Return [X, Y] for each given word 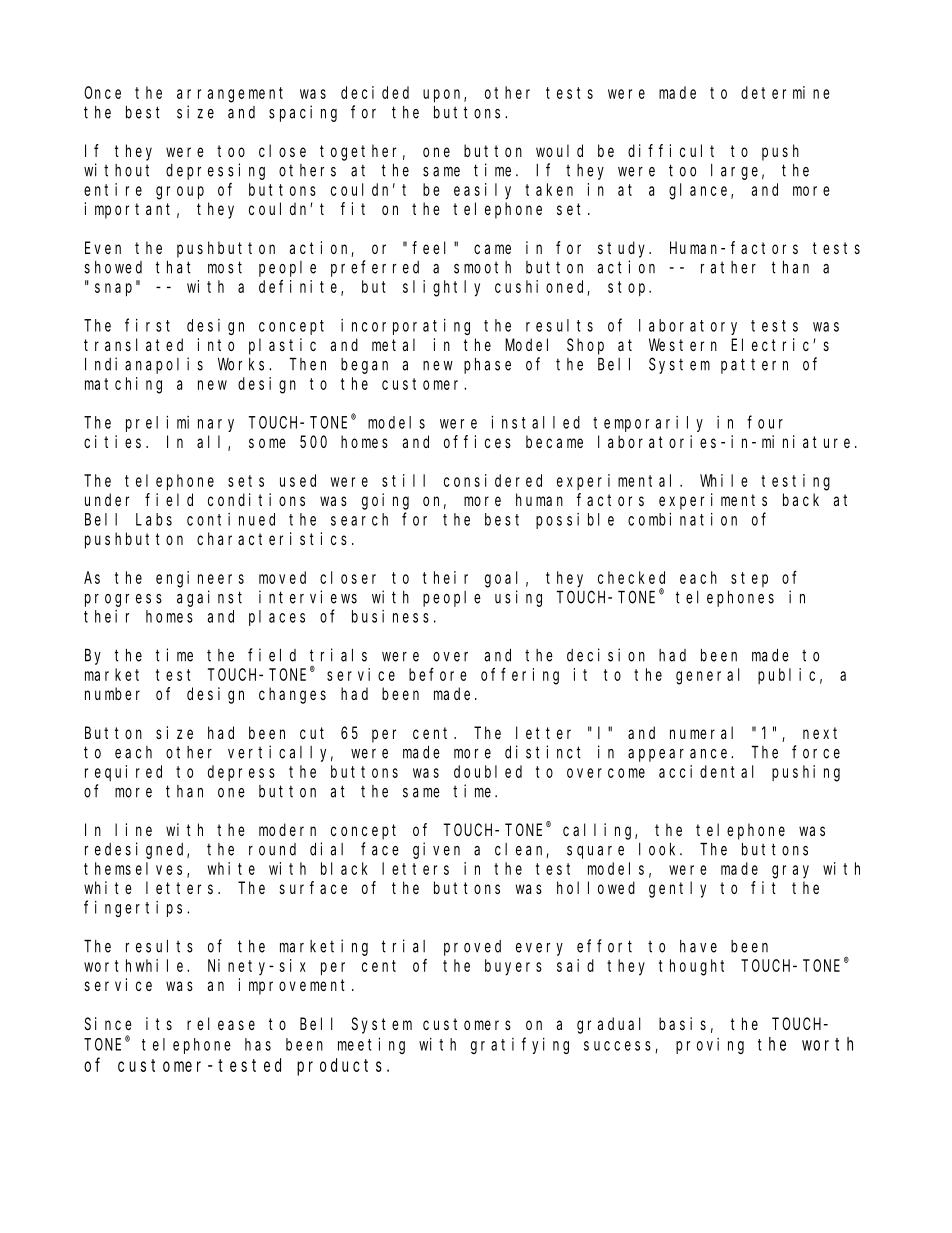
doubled [488, 771]
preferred [375, 268]
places [277, 618]
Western [683, 345]
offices [477, 441]
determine [785, 92]
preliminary [180, 423]
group [180, 193]
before [438, 674]
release [221, 1023]
